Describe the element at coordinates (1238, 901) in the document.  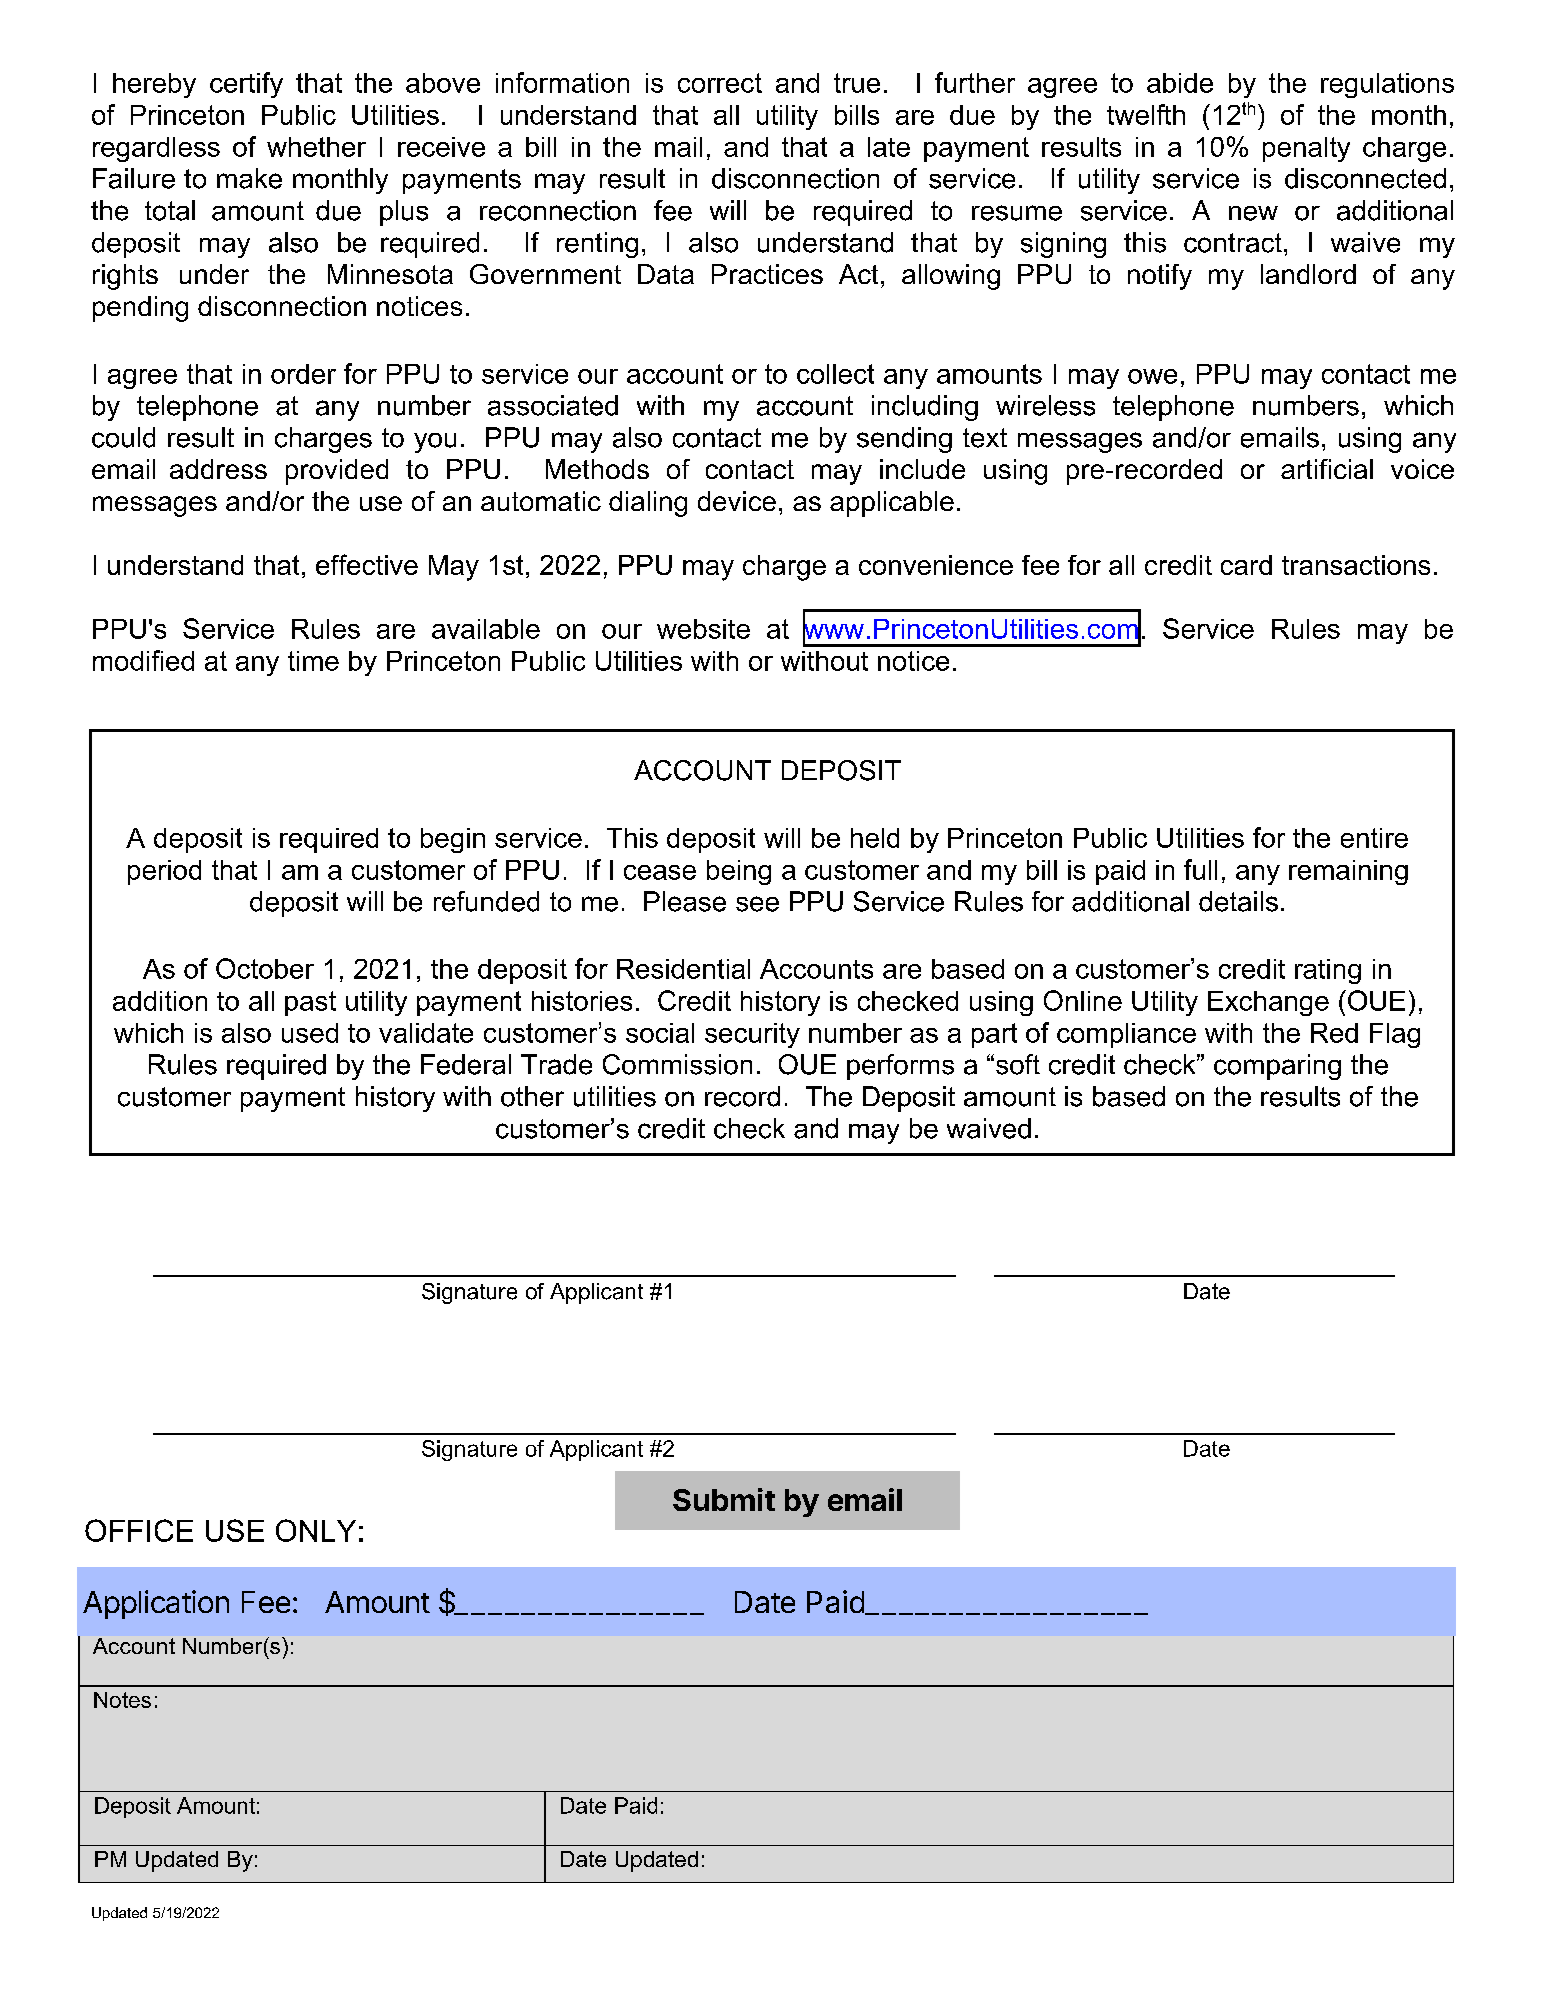
I see `details` at that location.
